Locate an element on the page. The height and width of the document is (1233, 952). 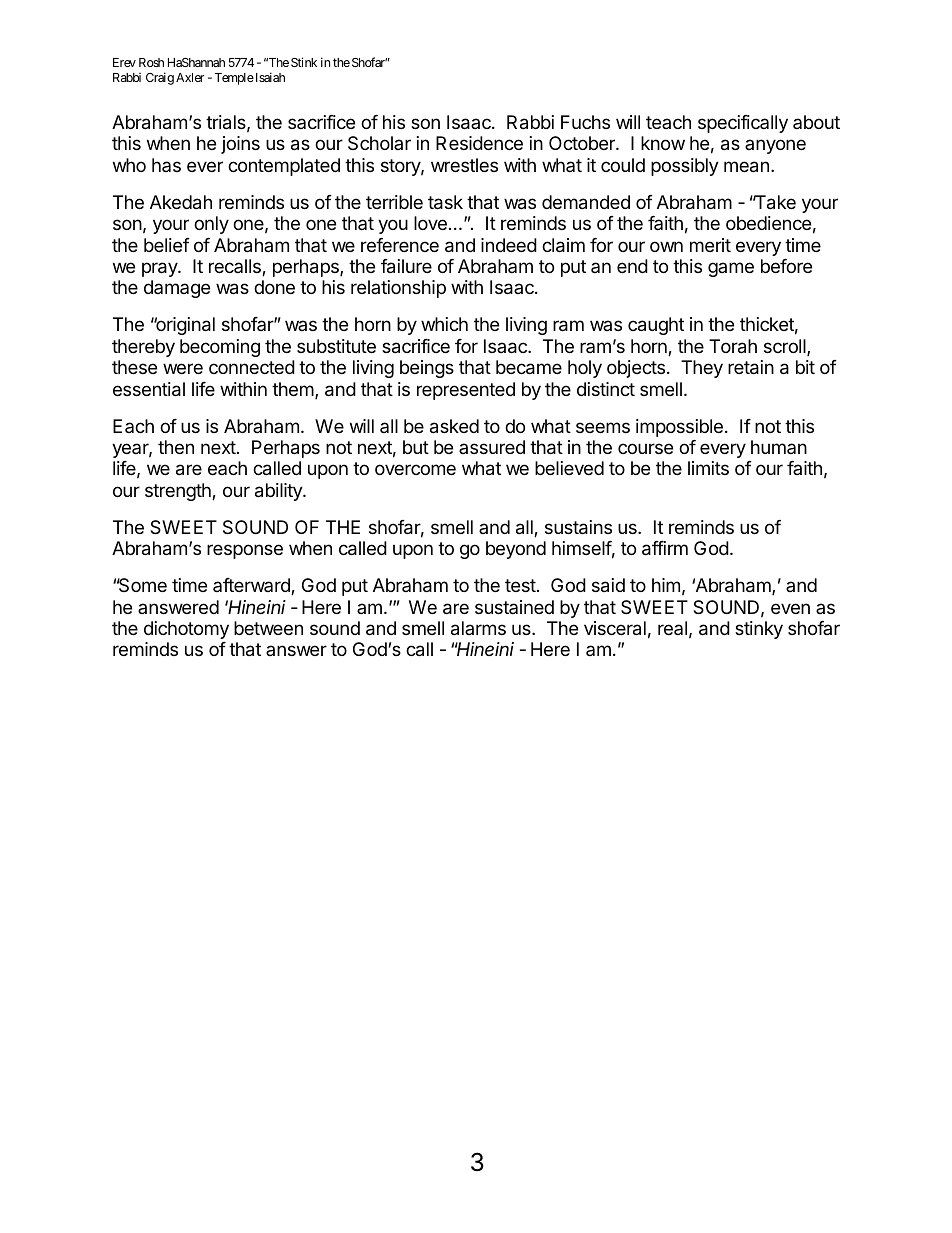
Fuchs is located at coordinates (585, 122).
